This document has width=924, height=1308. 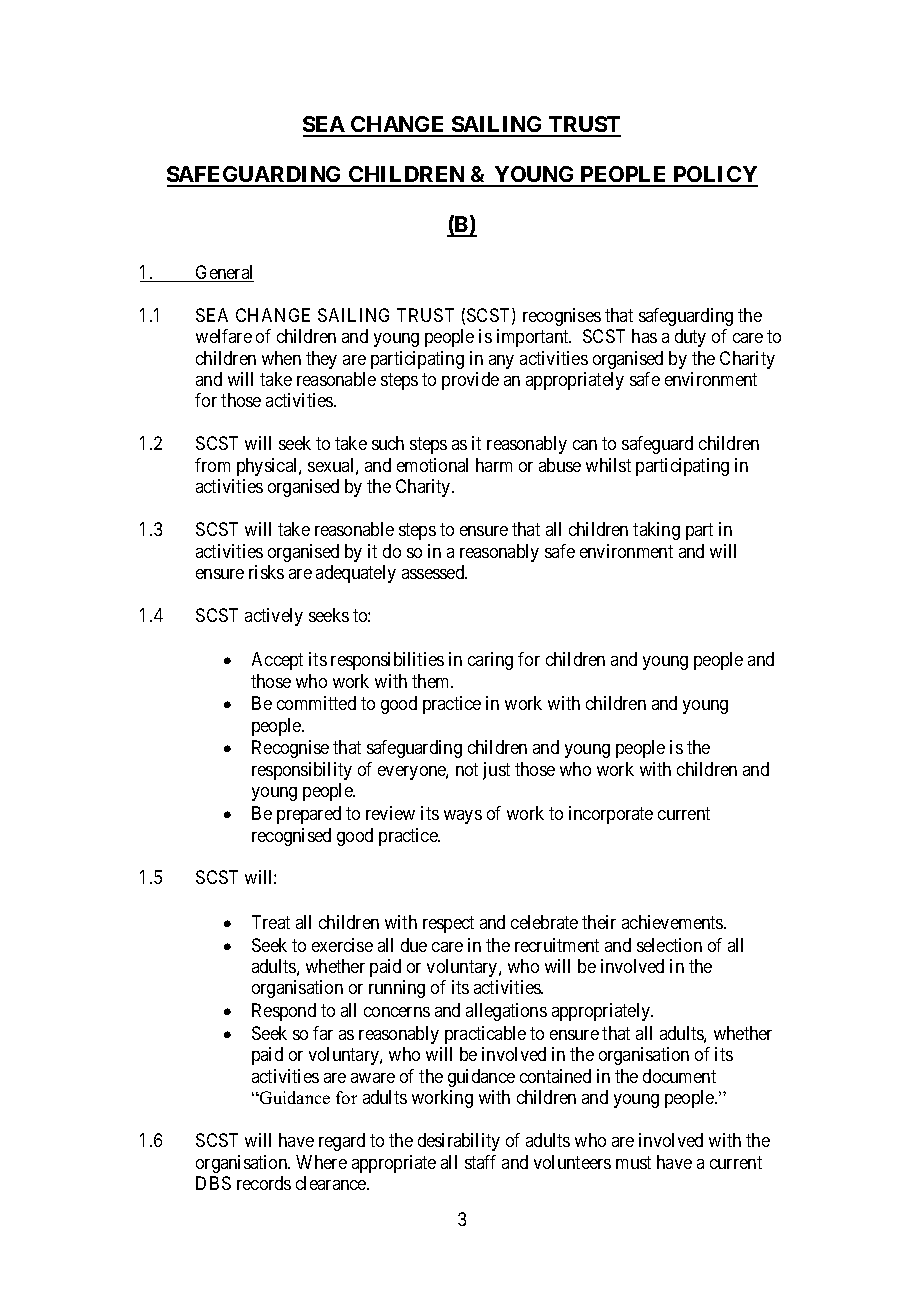 What do you see at coordinates (316, 703) in the document?
I see `committed` at bounding box center [316, 703].
